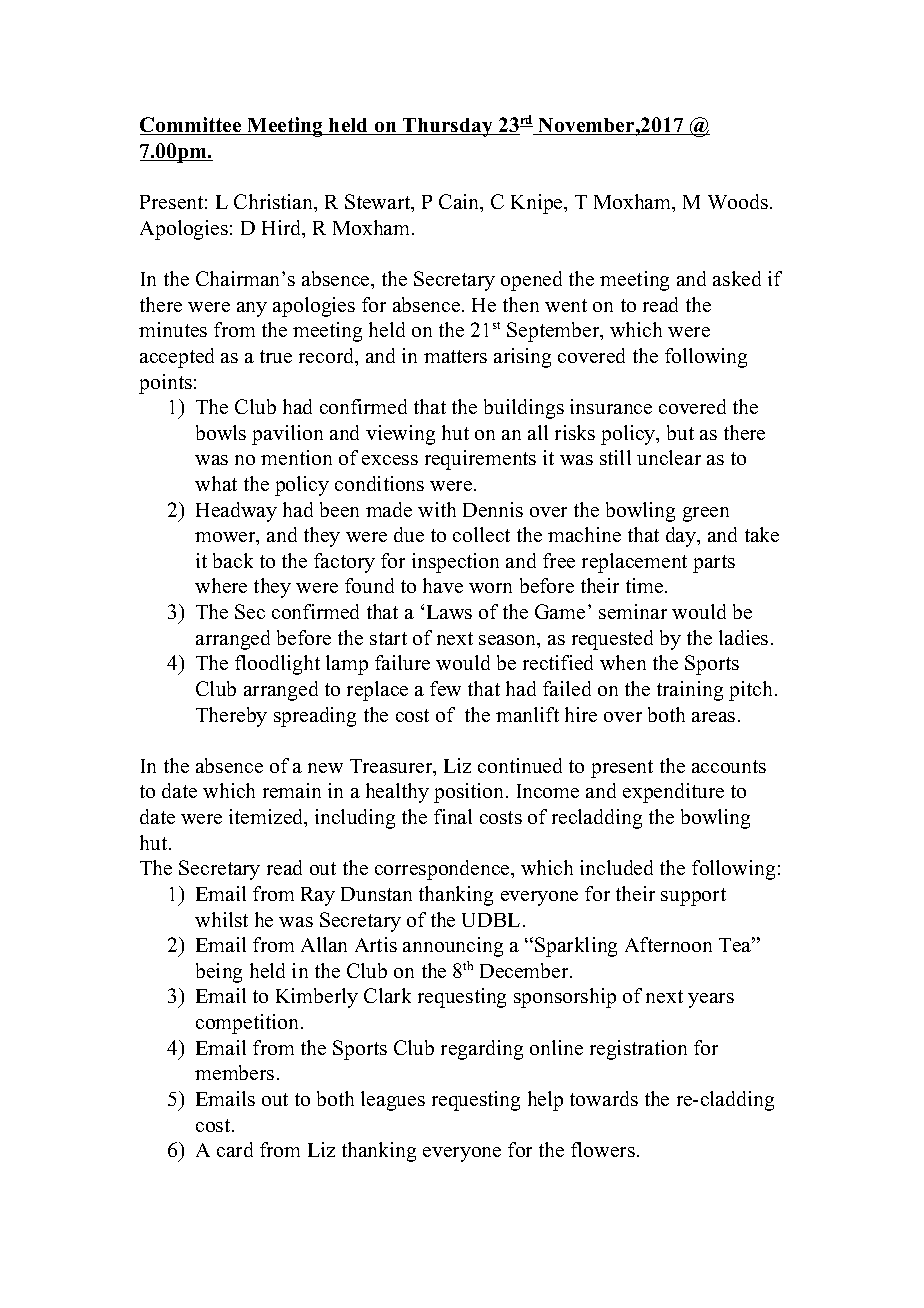 Image resolution: width=924 pixels, height=1308 pixels. Describe the element at coordinates (192, 126) in the screenshot. I see `Committee` at that location.
